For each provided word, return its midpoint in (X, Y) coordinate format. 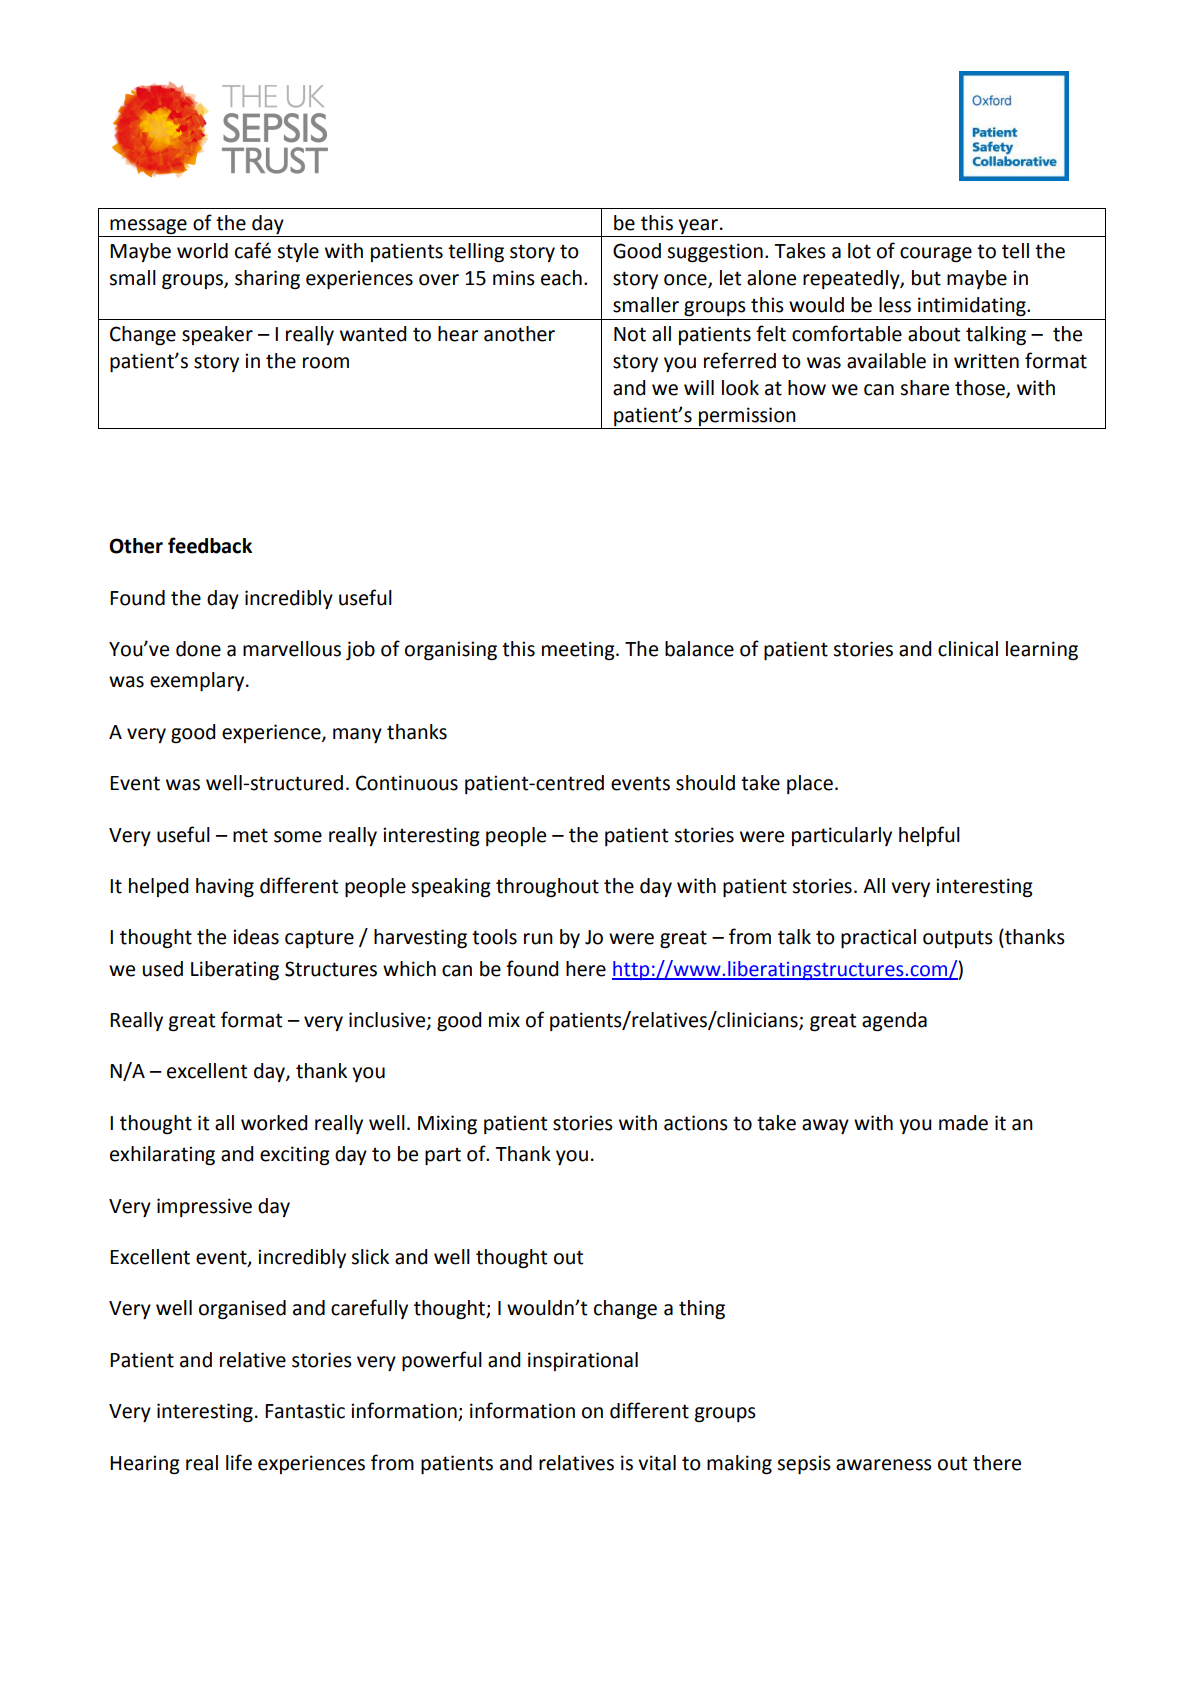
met (250, 835)
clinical (968, 649)
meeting (579, 651)
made (963, 1123)
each (561, 278)
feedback (210, 545)
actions (696, 1123)
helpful (929, 836)
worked (274, 1123)
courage (936, 255)
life (239, 1462)
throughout (547, 888)
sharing (267, 280)
